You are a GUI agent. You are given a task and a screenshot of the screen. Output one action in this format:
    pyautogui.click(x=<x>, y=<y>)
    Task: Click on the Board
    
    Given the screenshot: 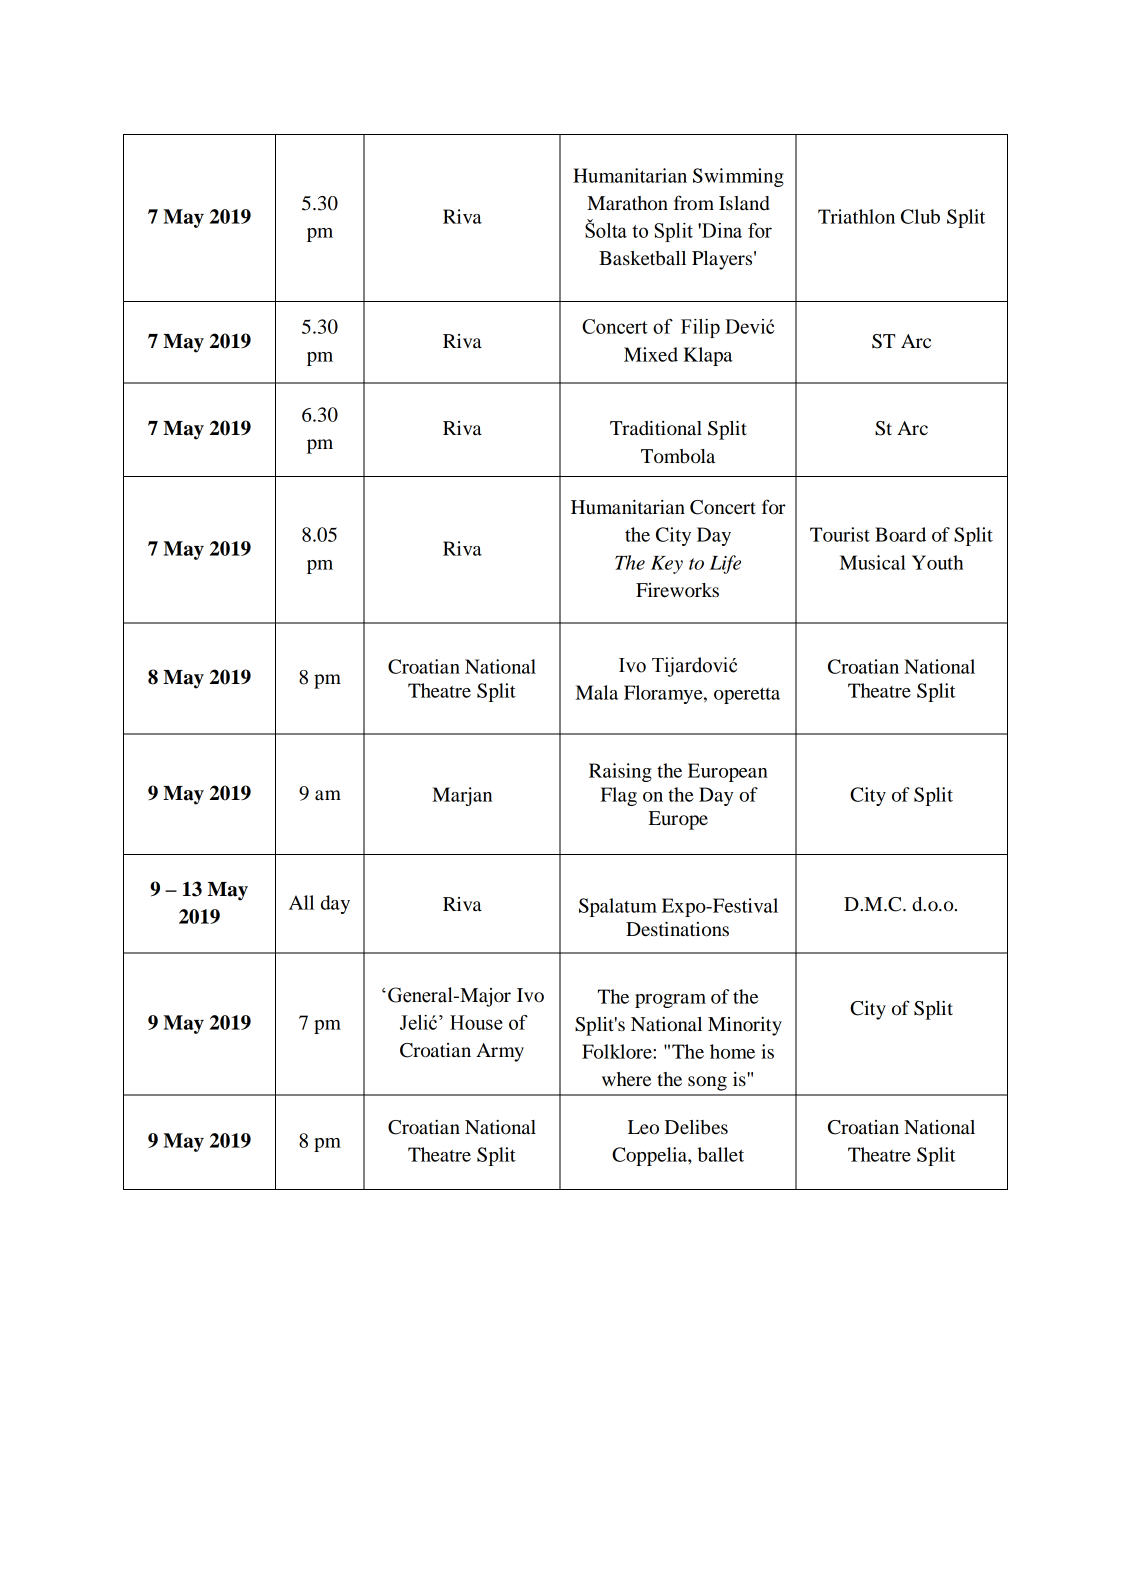 What is the action you would take?
    pyautogui.click(x=900, y=534)
